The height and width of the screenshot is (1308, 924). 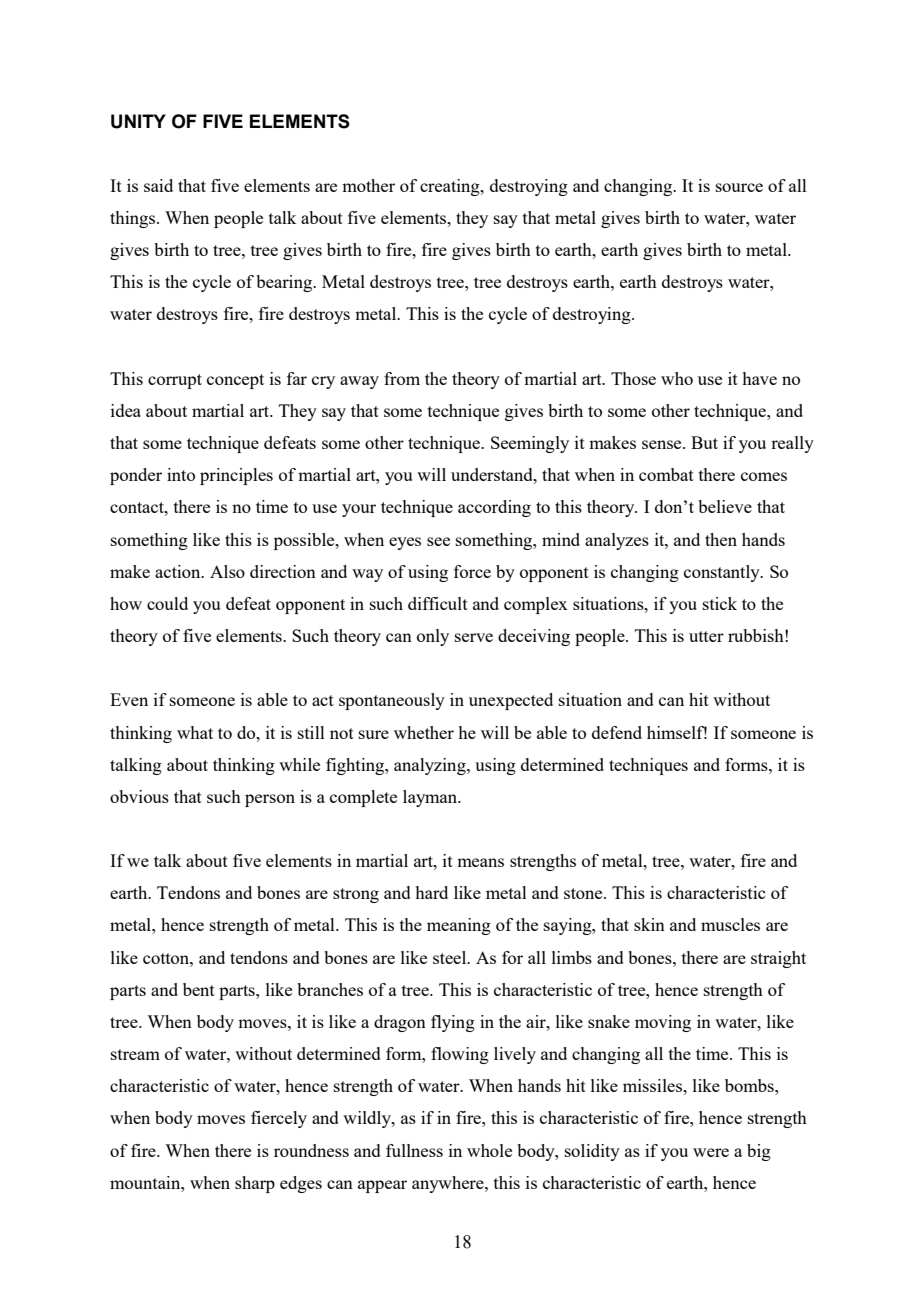 What do you see at coordinates (617, 732) in the screenshot?
I see `defend` at bounding box center [617, 732].
